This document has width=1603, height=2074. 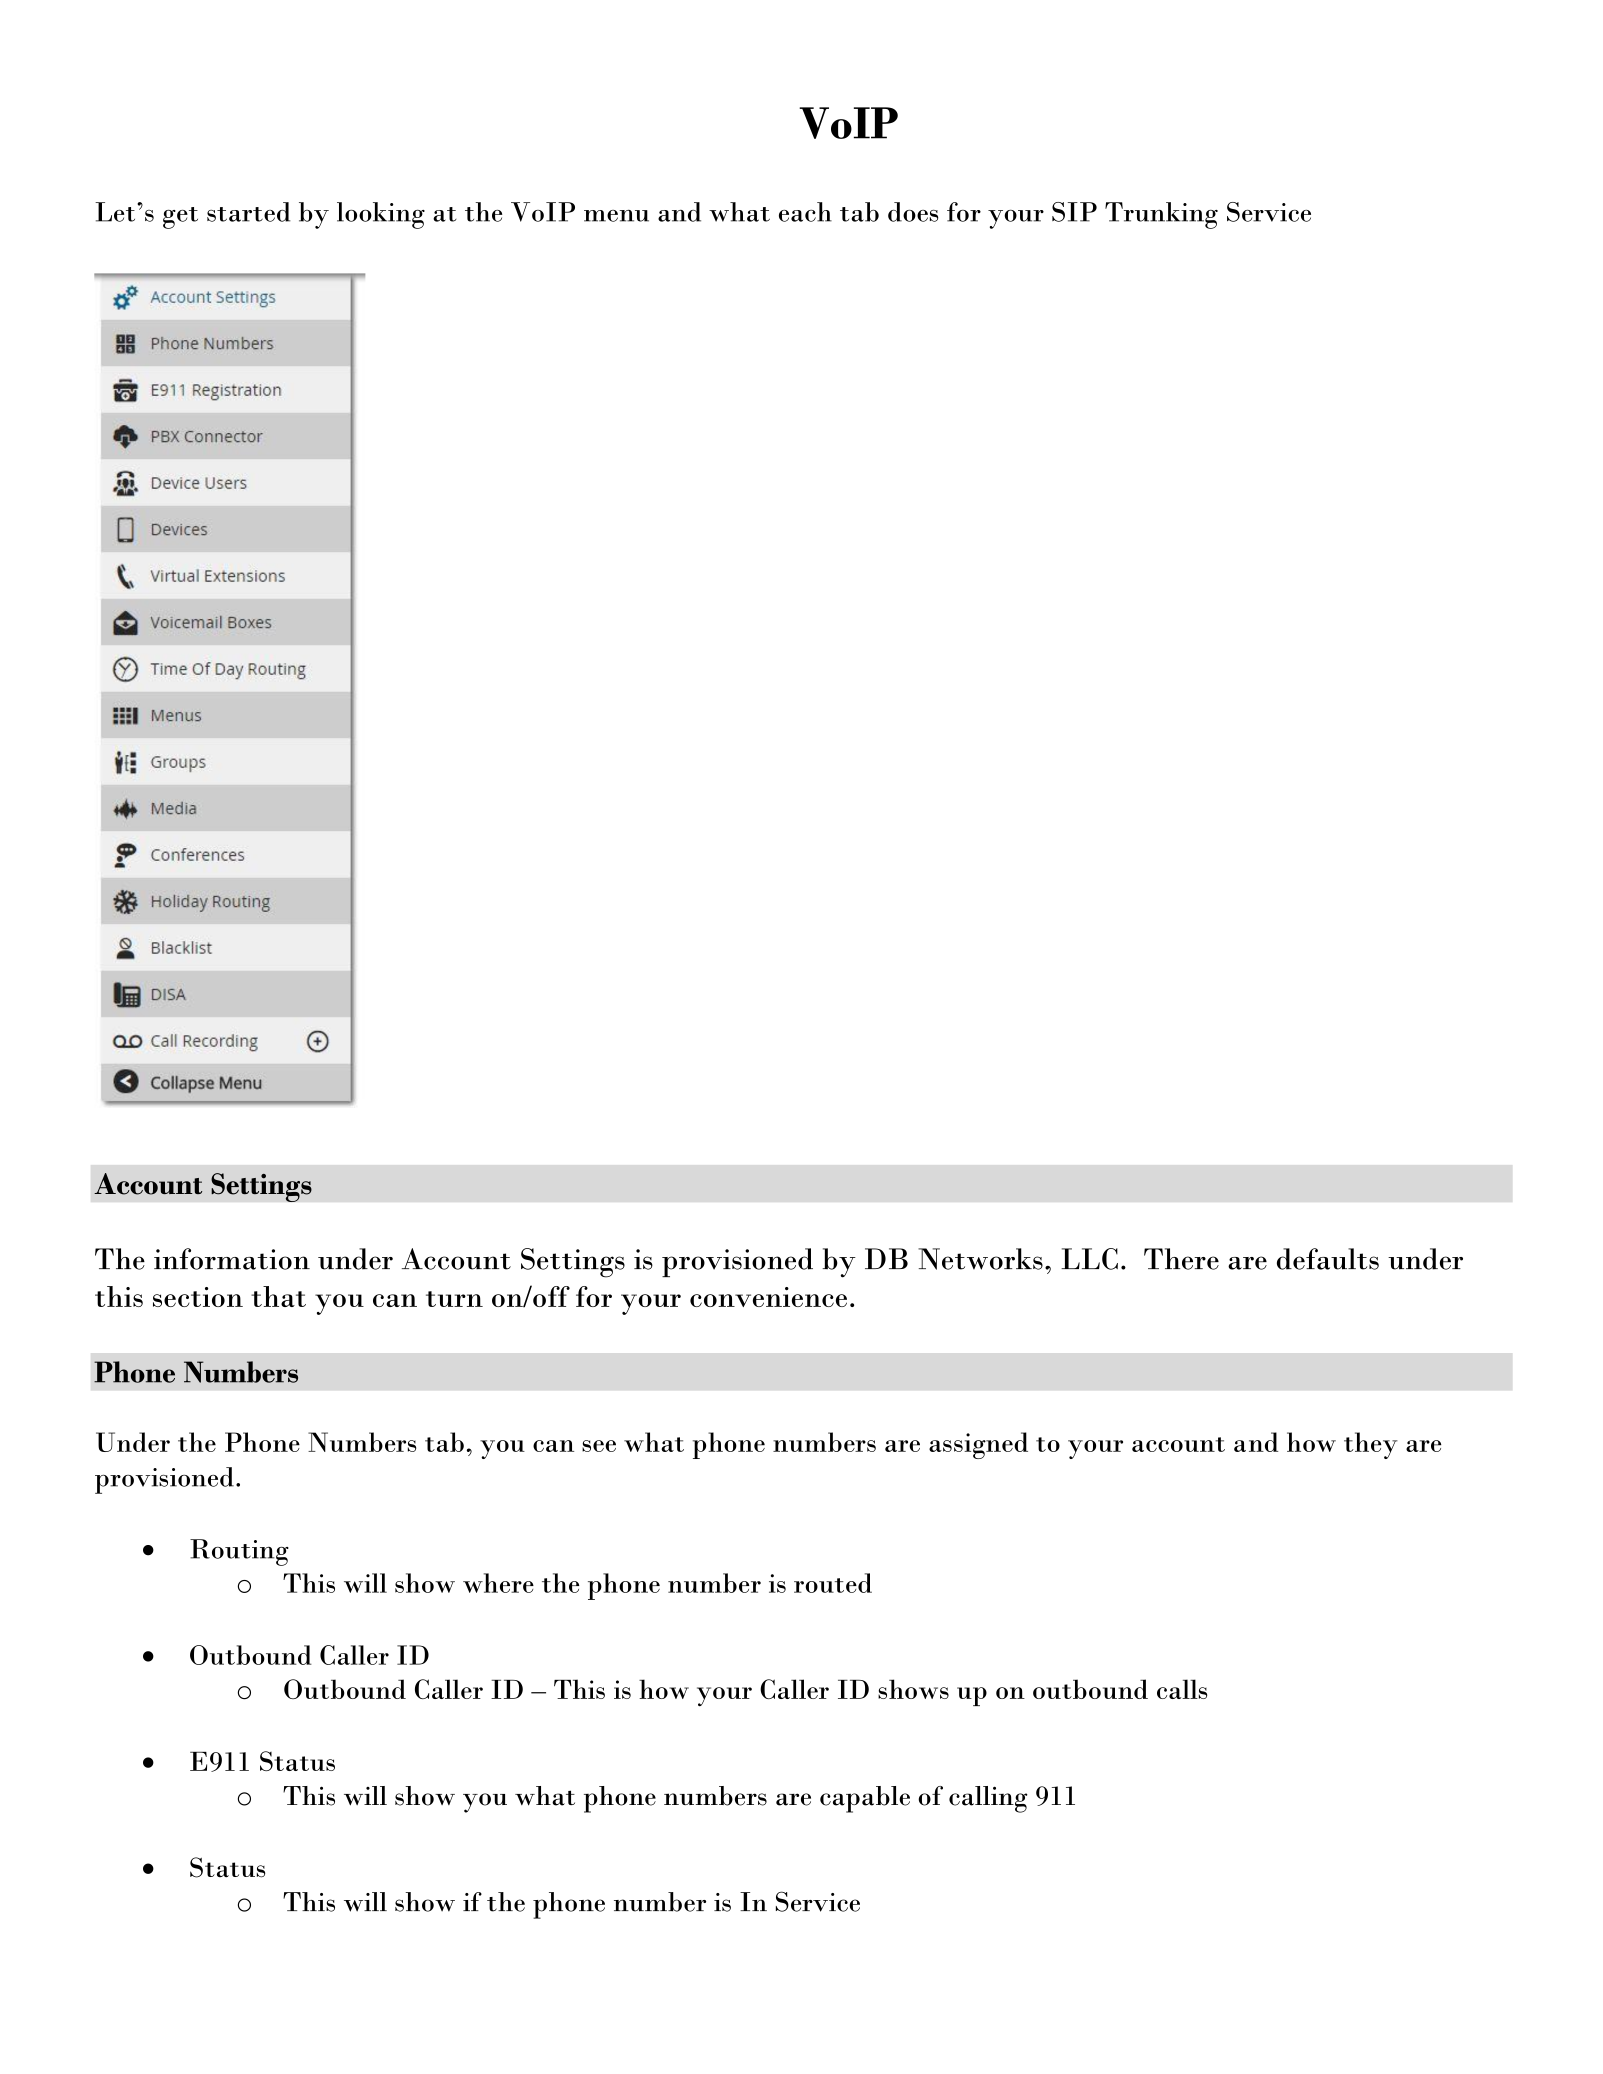 What do you see at coordinates (1181, 1259) in the document?
I see `There` at bounding box center [1181, 1259].
